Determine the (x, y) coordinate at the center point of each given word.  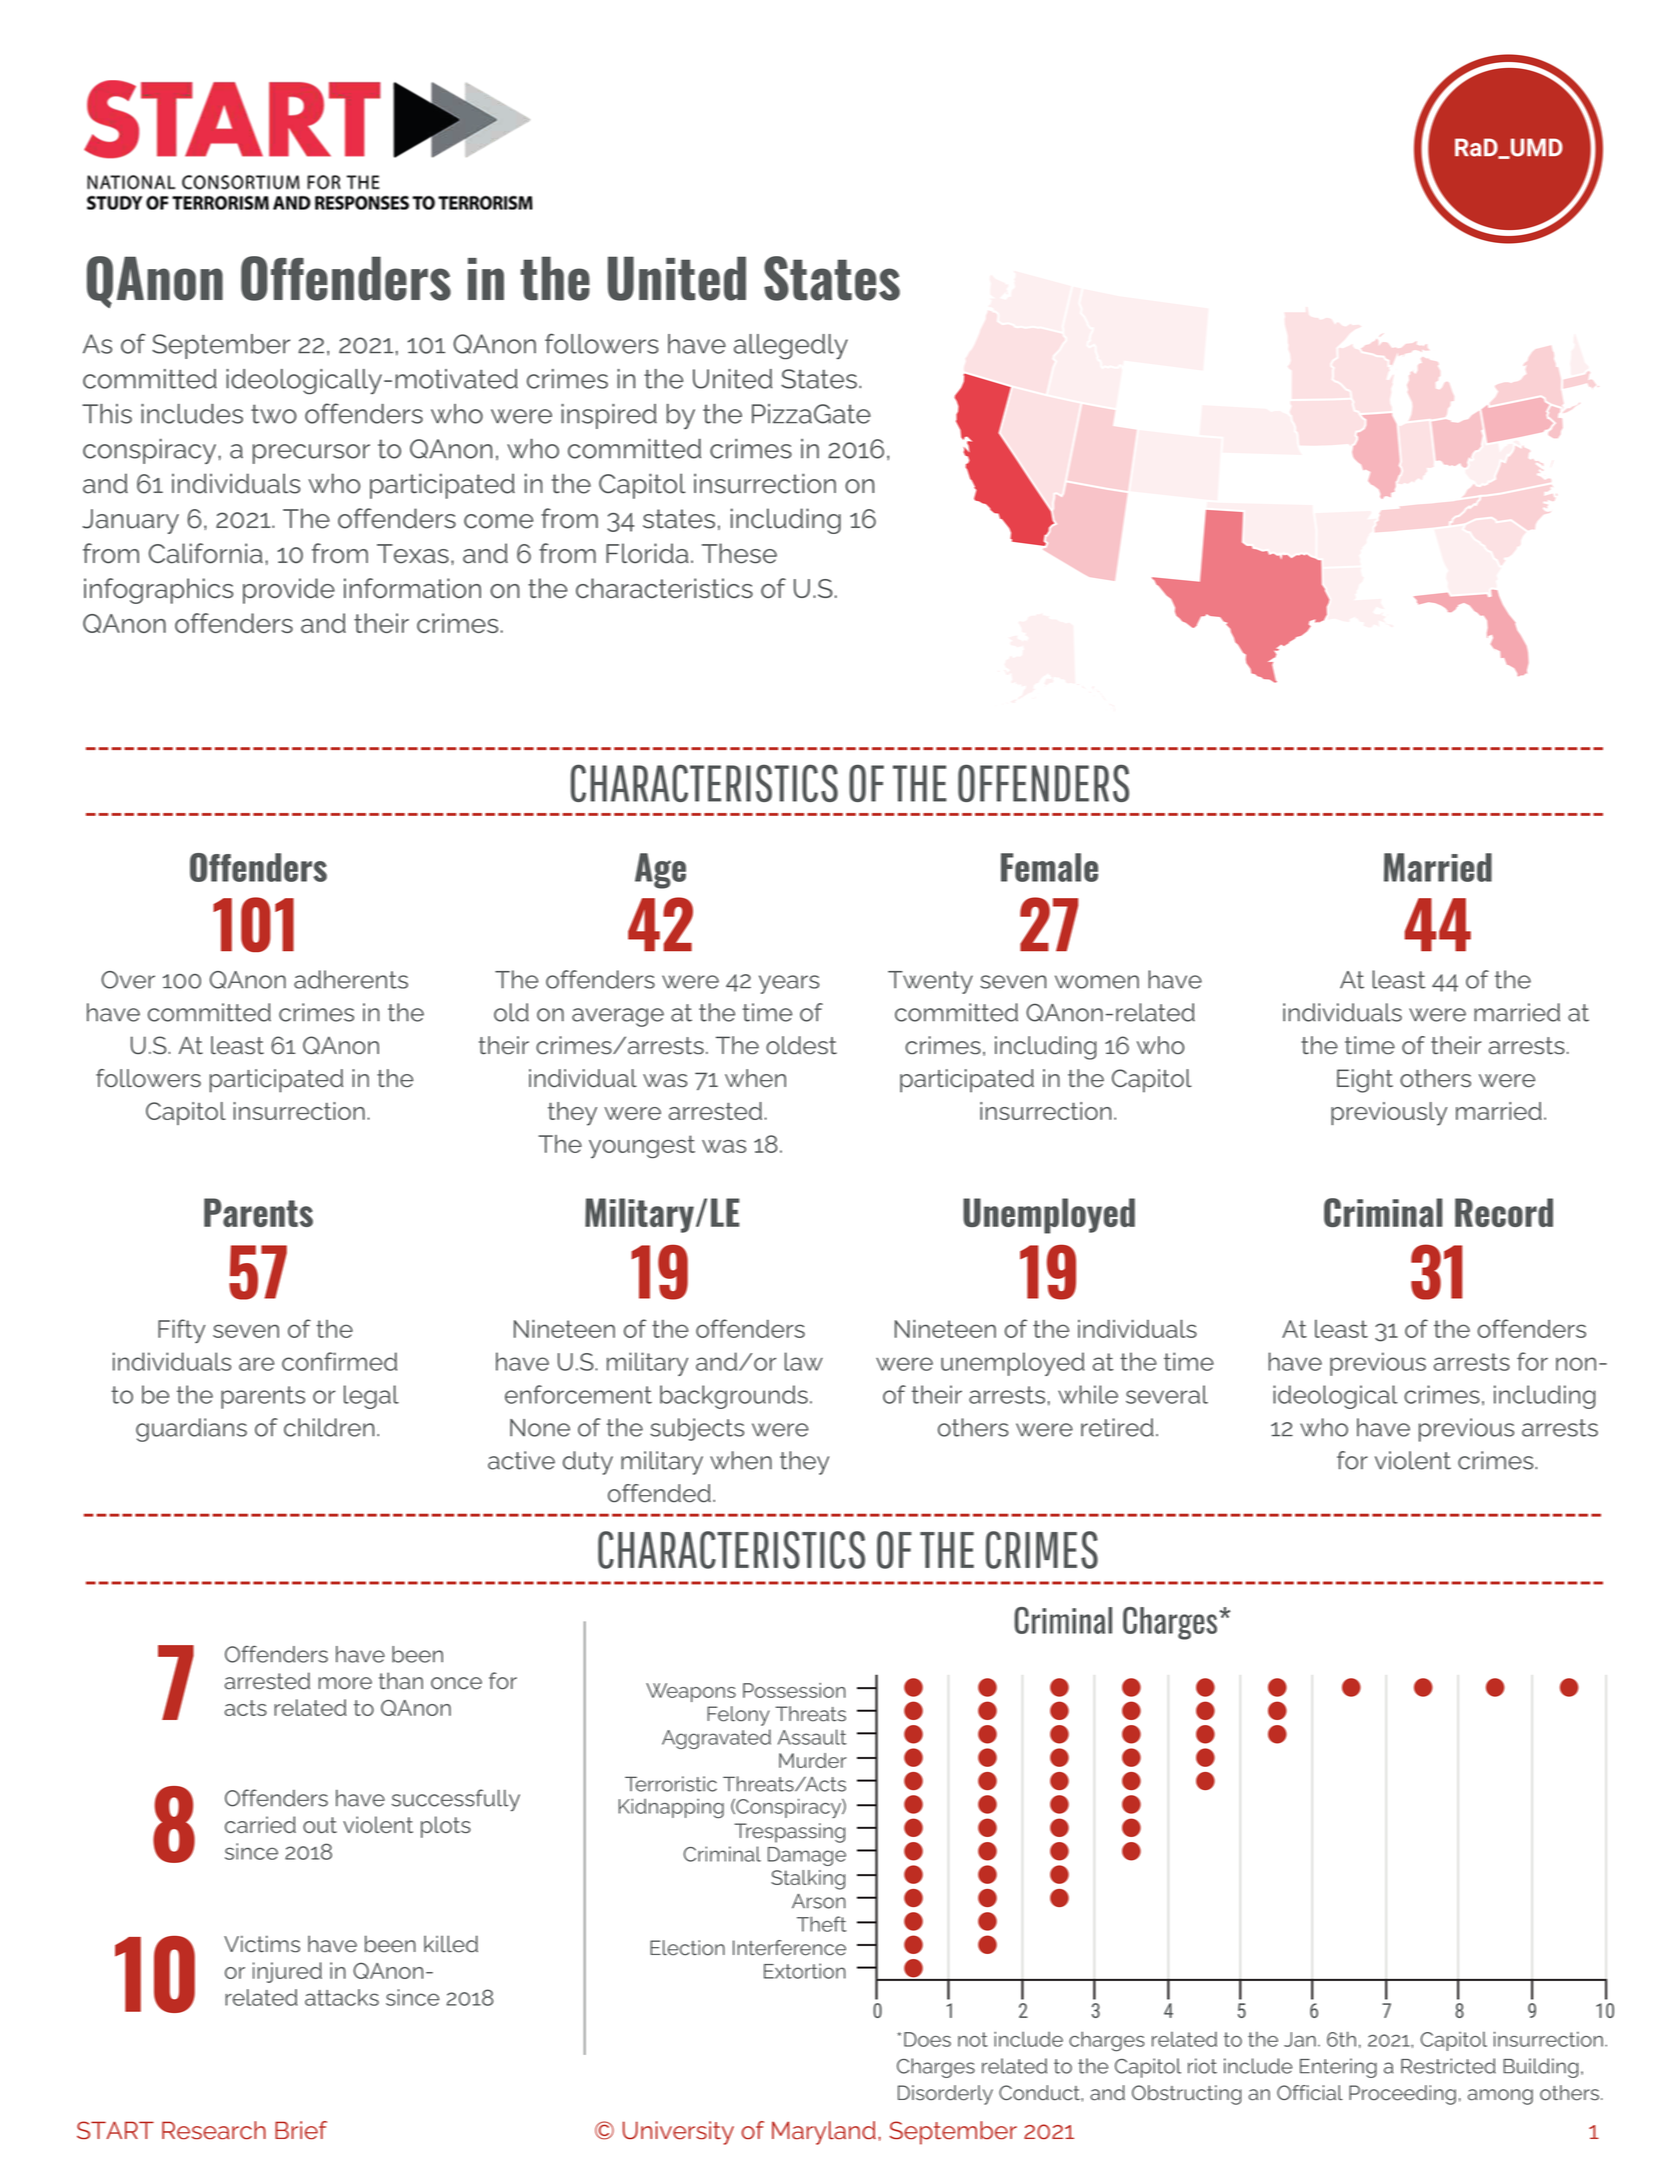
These (739, 553)
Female (1049, 867)
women (1097, 982)
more (345, 1683)
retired (1117, 1427)
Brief (301, 2130)
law (804, 1361)
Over (128, 980)
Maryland (824, 2133)
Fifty (181, 1331)
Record (1504, 1212)
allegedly (791, 346)
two (274, 414)
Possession (794, 1690)
